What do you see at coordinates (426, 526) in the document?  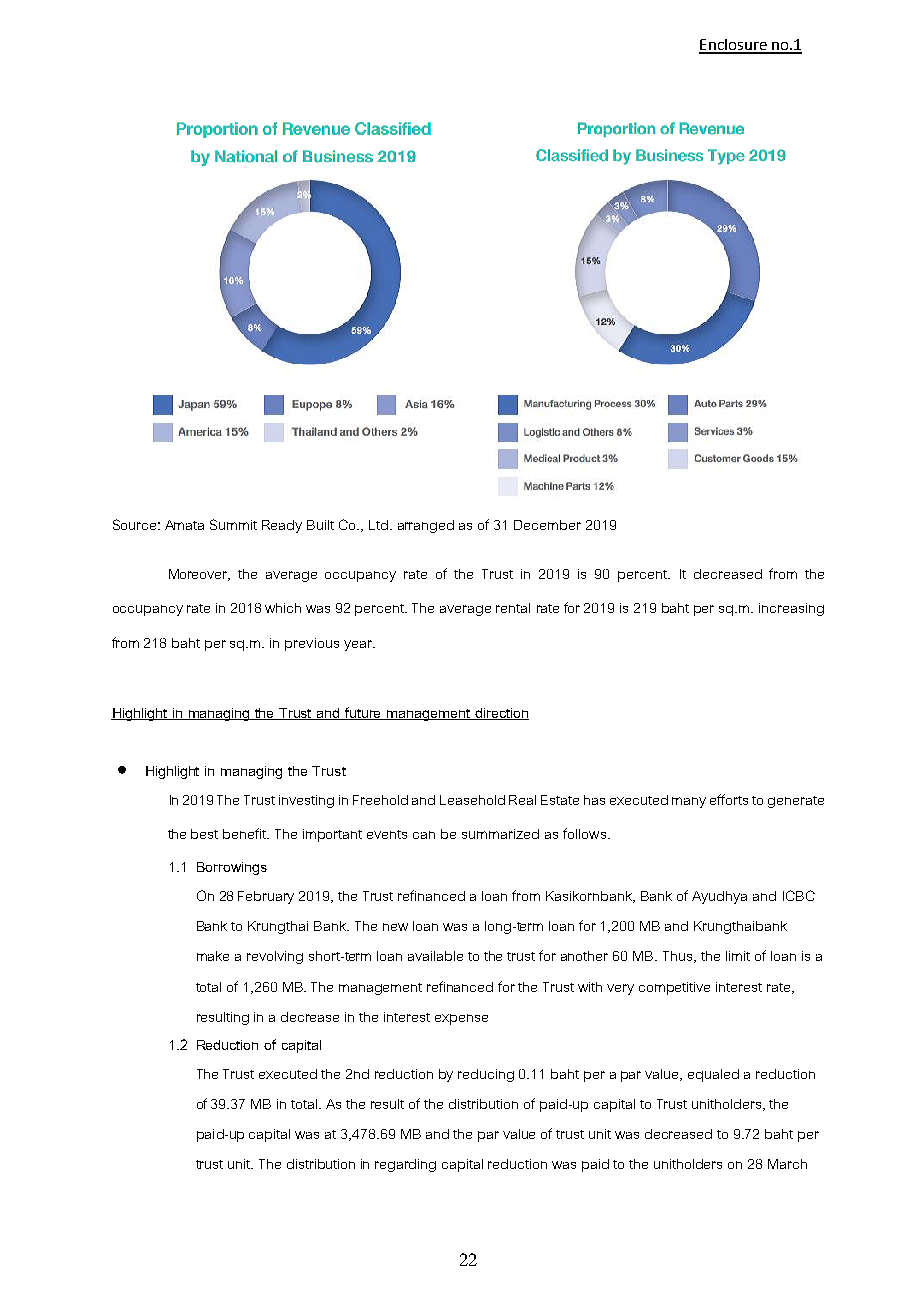 I see `arranged` at bounding box center [426, 526].
